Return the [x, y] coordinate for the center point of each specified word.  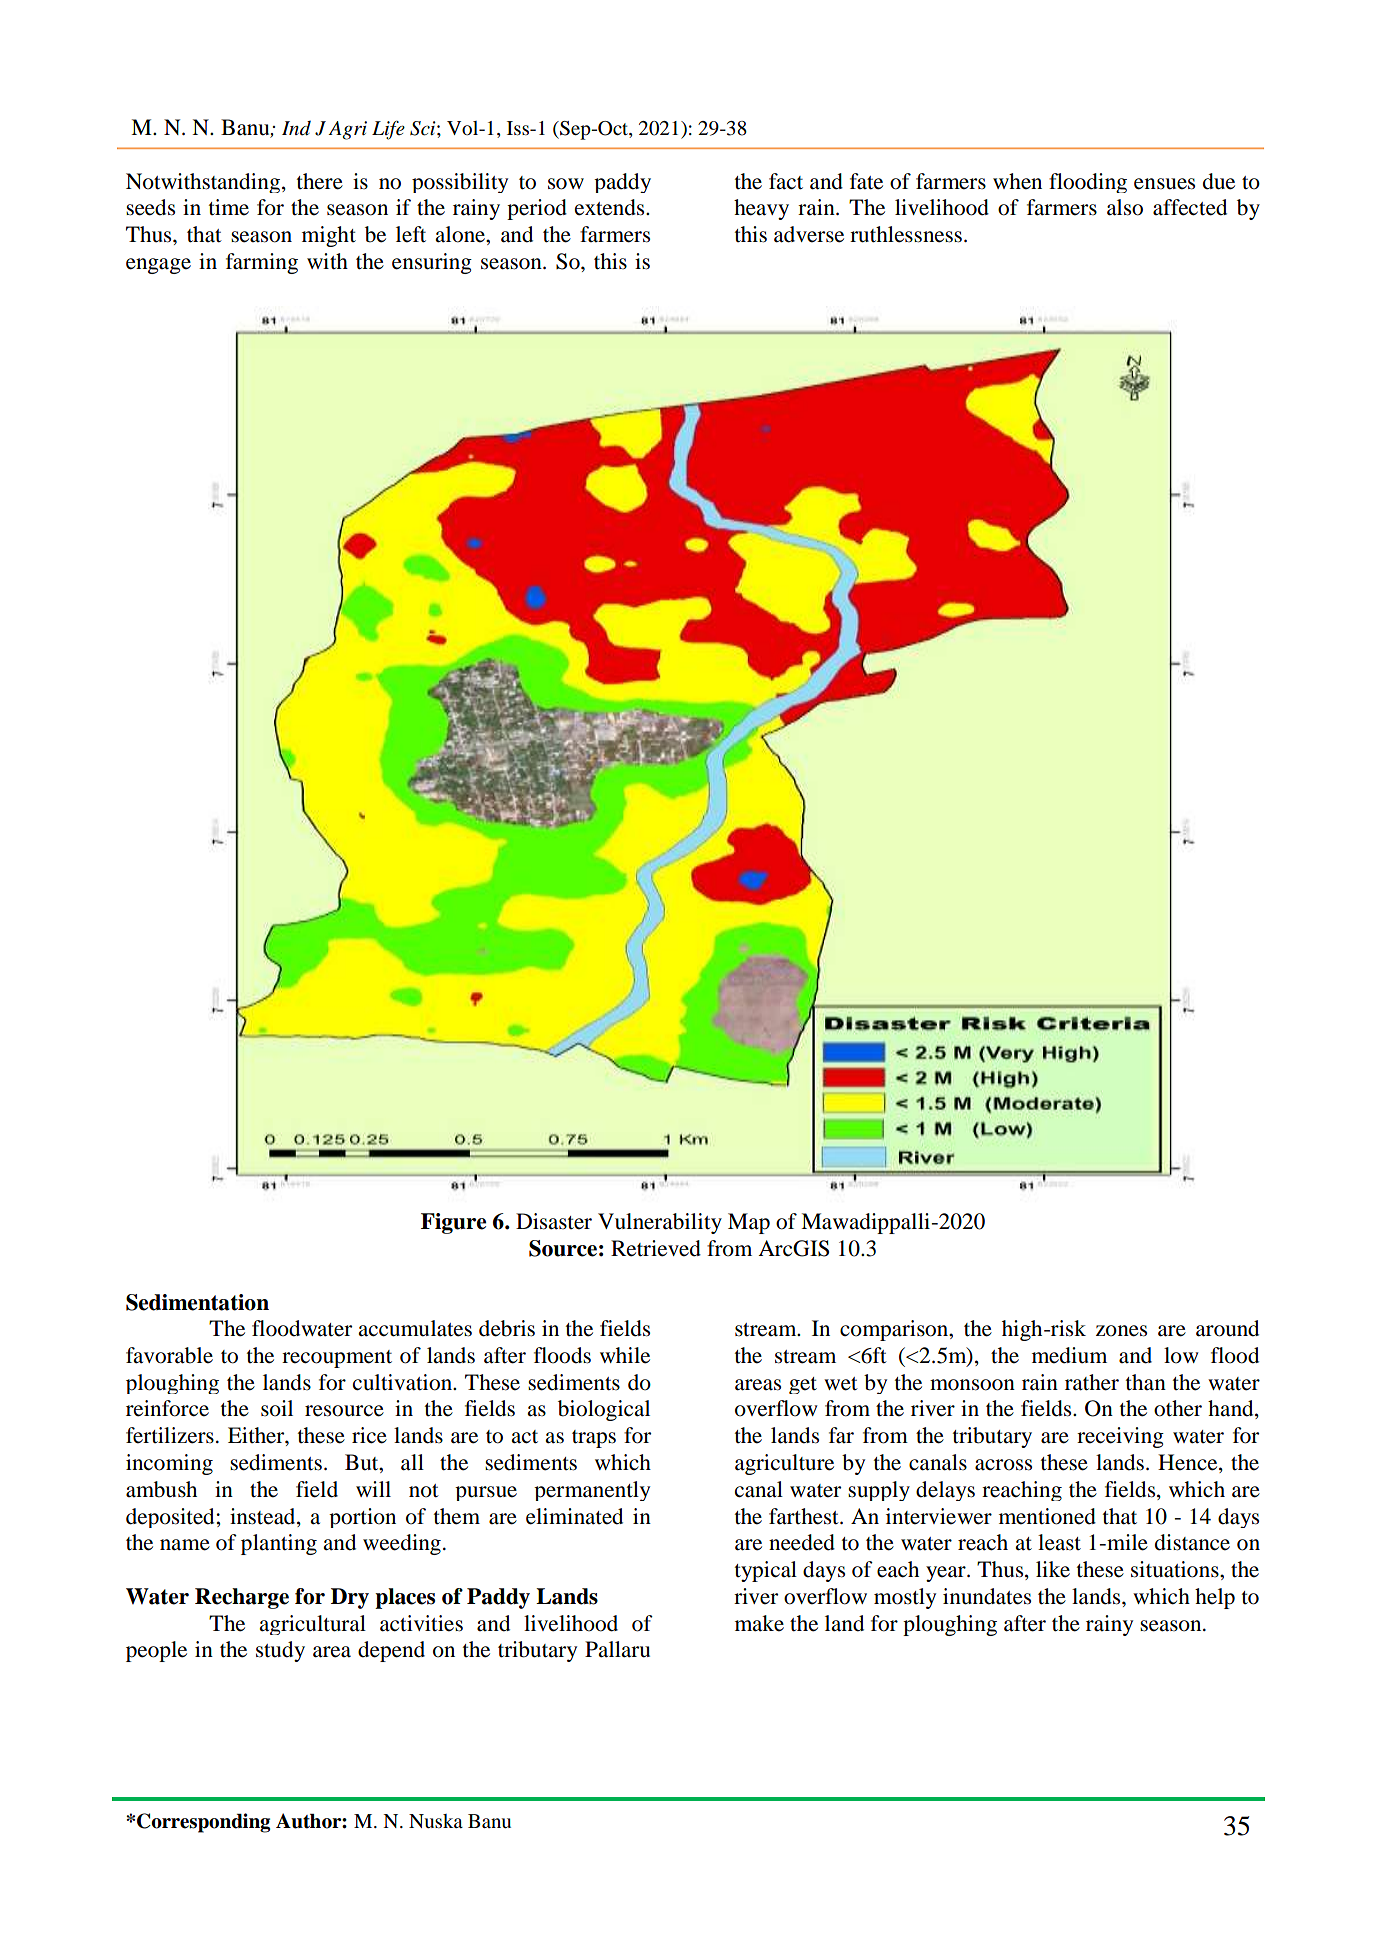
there [320, 181]
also [1125, 207]
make [759, 1623]
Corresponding [203, 1823]
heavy [761, 209]
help [1215, 1598]
